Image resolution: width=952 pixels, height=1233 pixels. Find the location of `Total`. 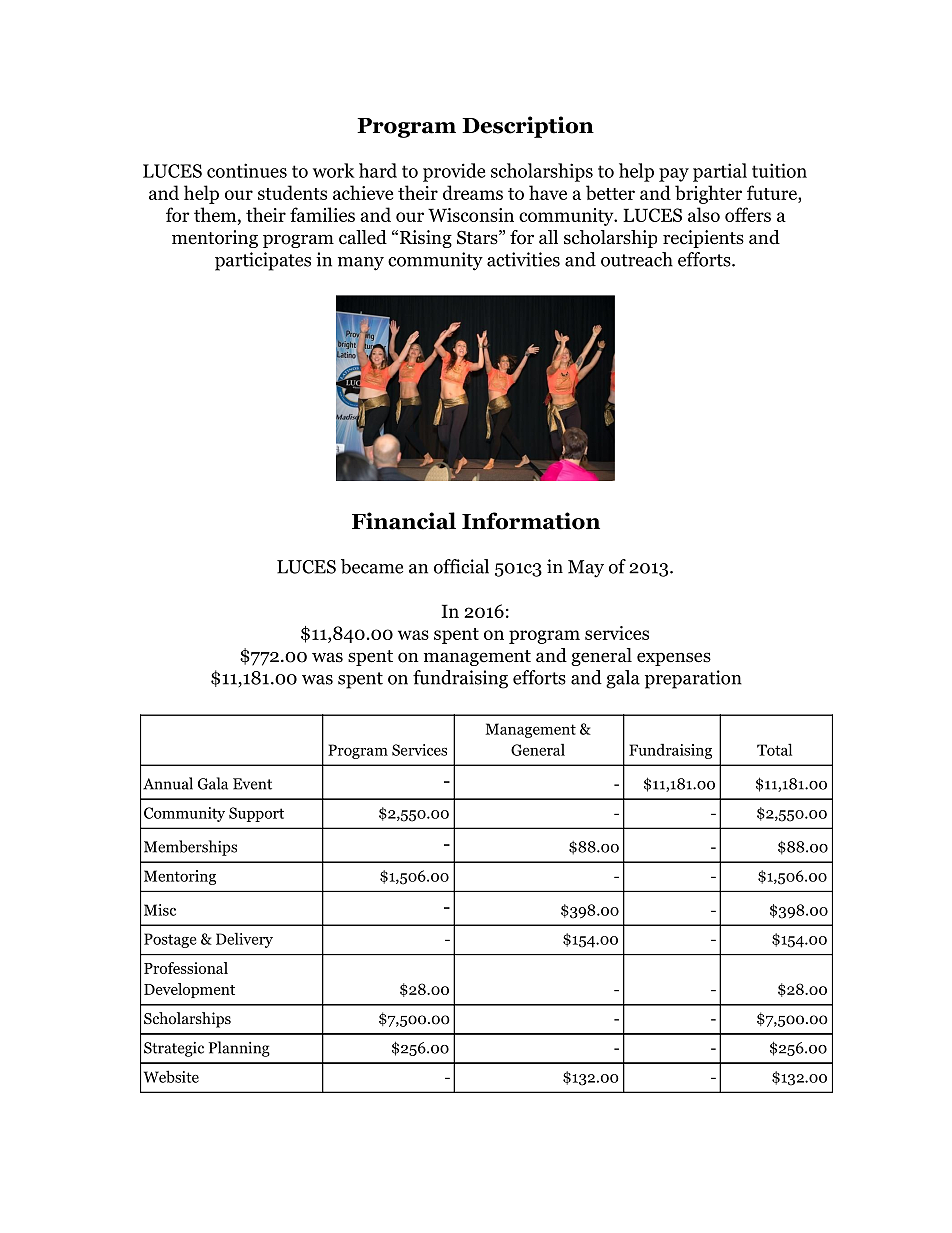

Total is located at coordinates (774, 749).
